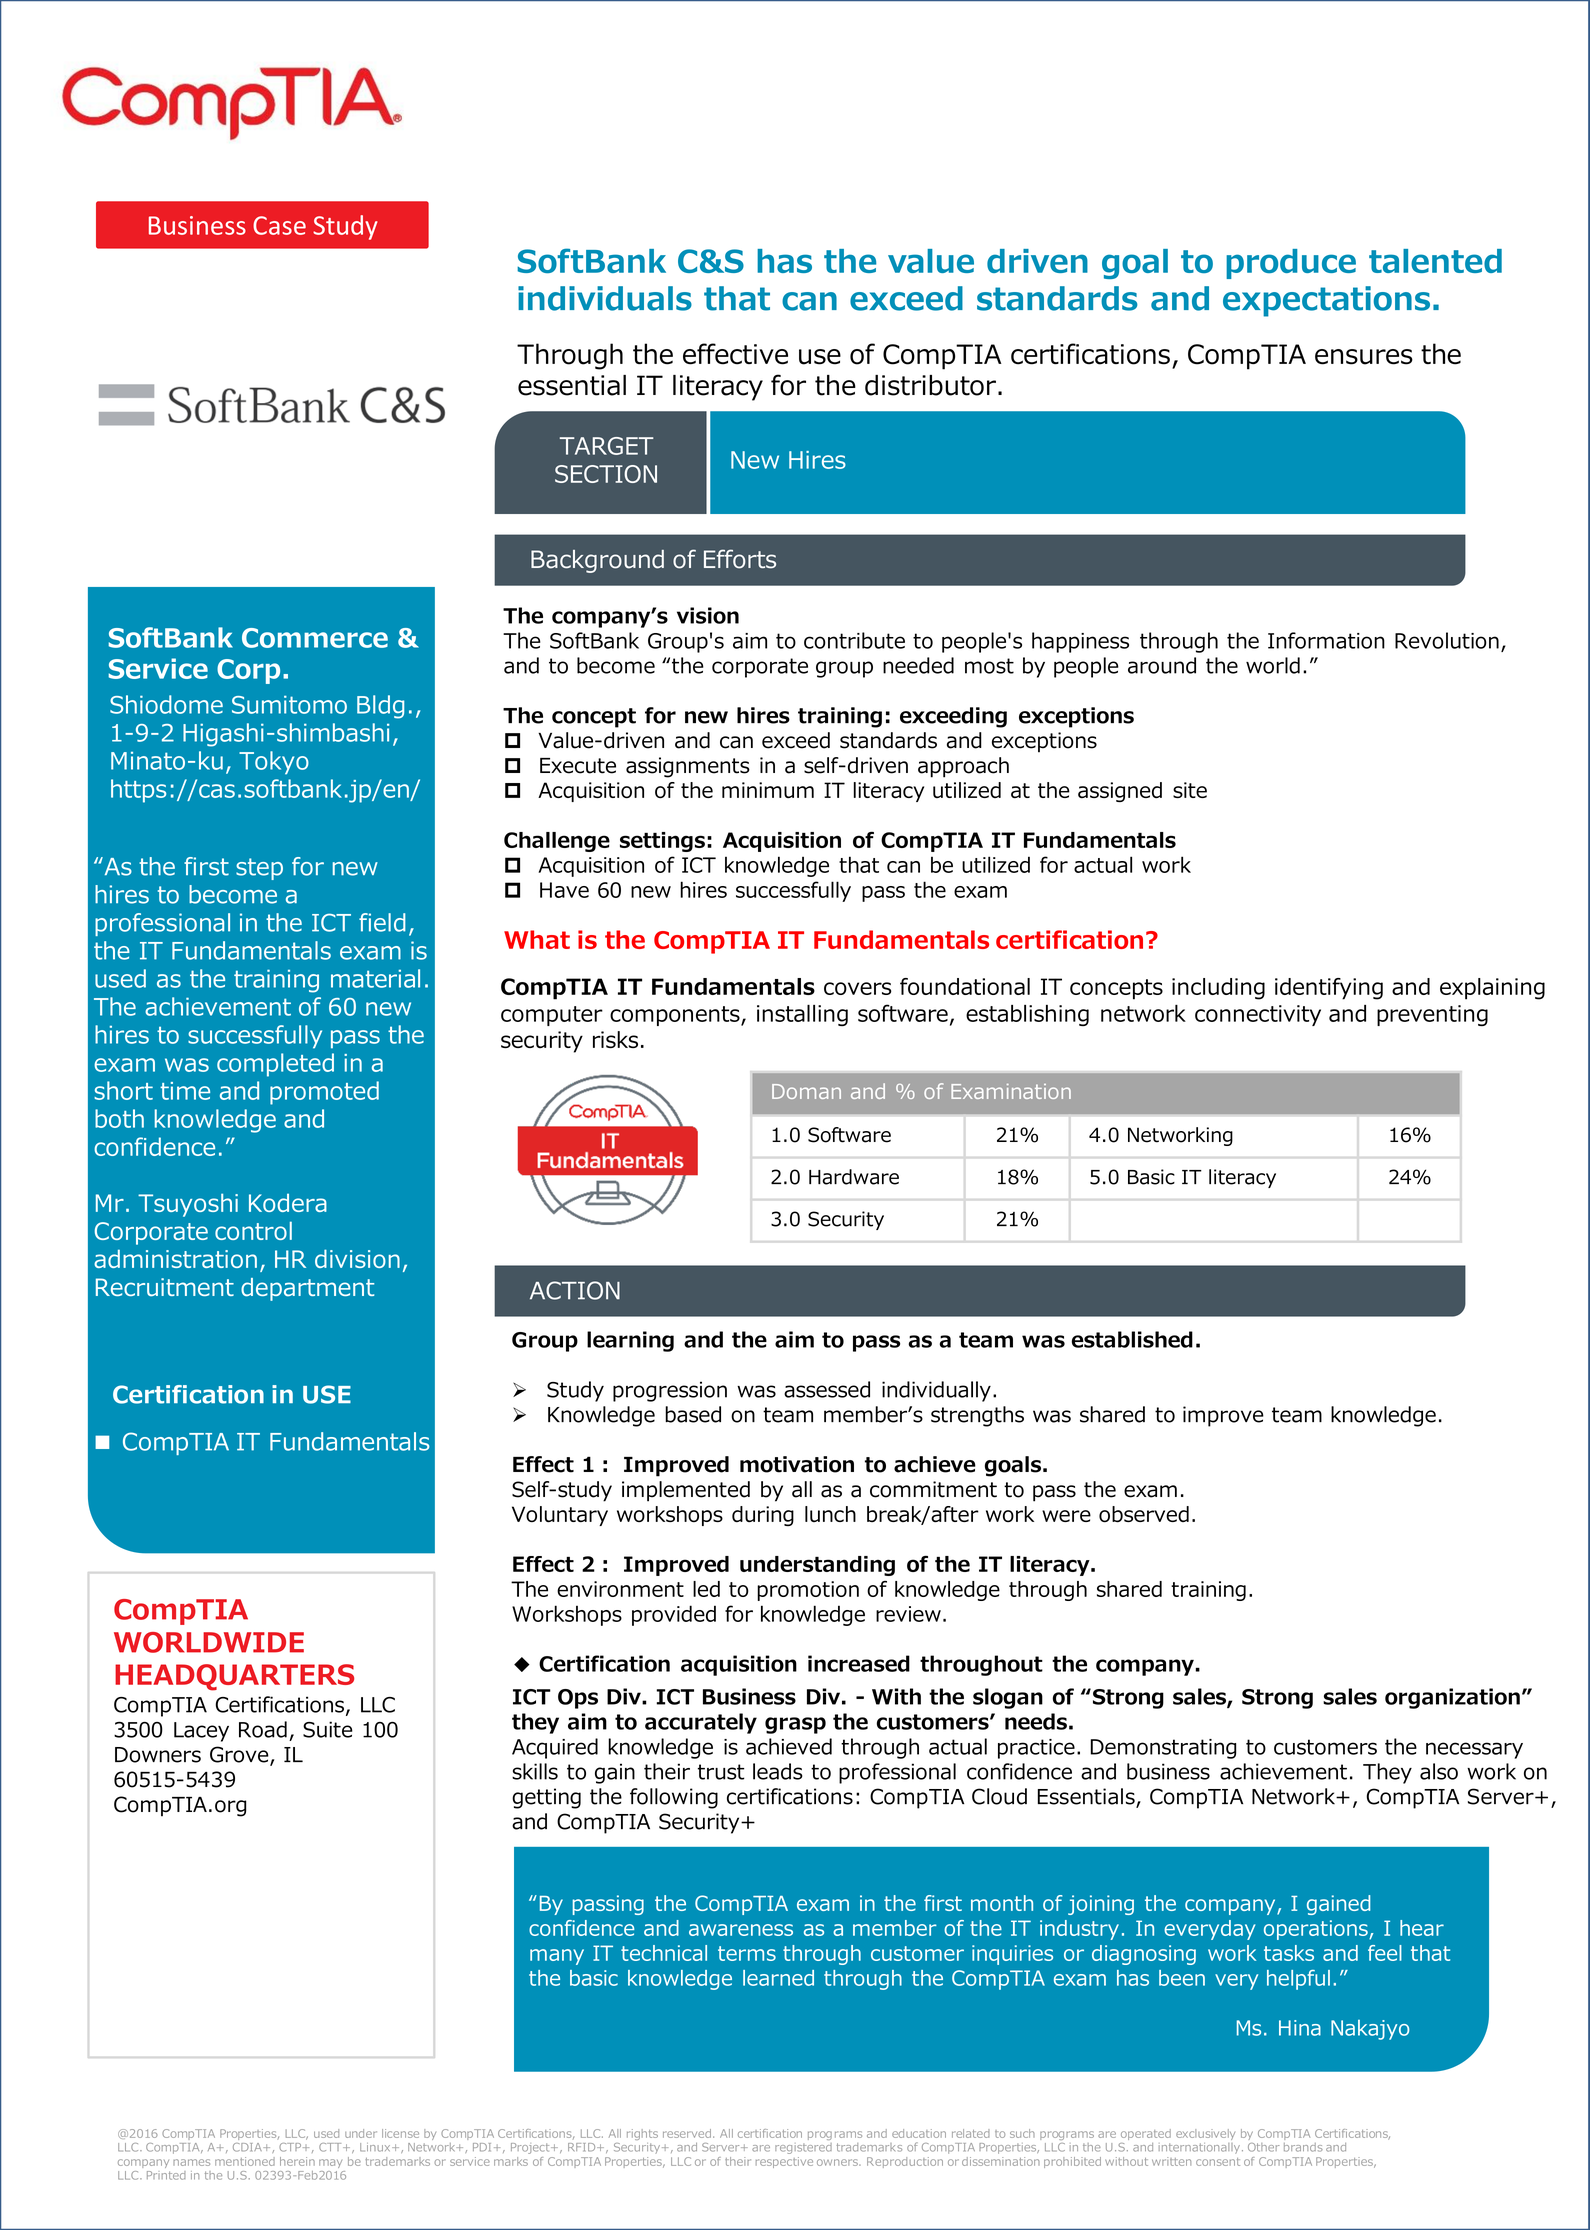  What do you see at coordinates (830, 1514) in the screenshot?
I see `lunch` at bounding box center [830, 1514].
